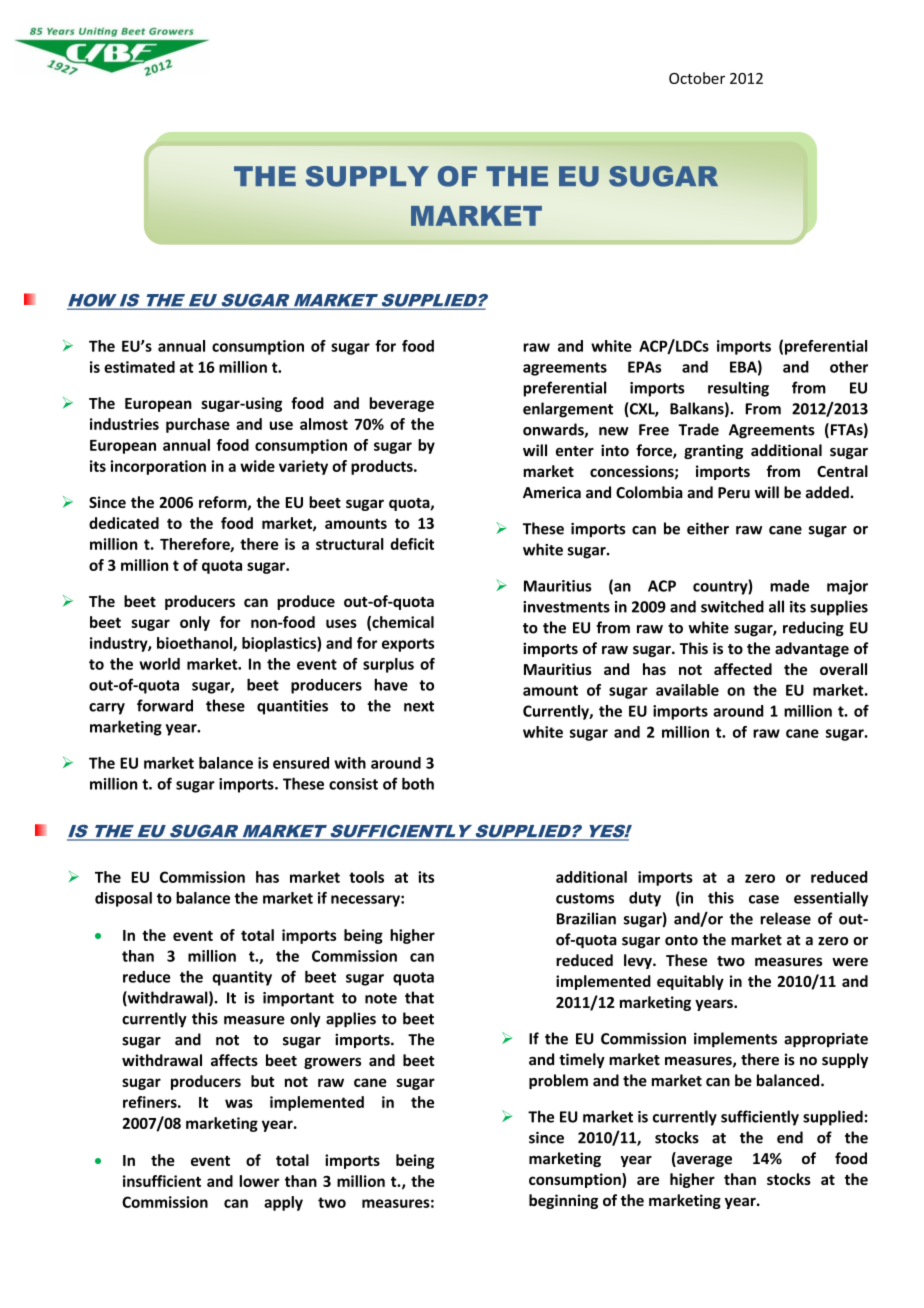 The image size is (924, 1308). I want to click on other, so click(849, 367).
